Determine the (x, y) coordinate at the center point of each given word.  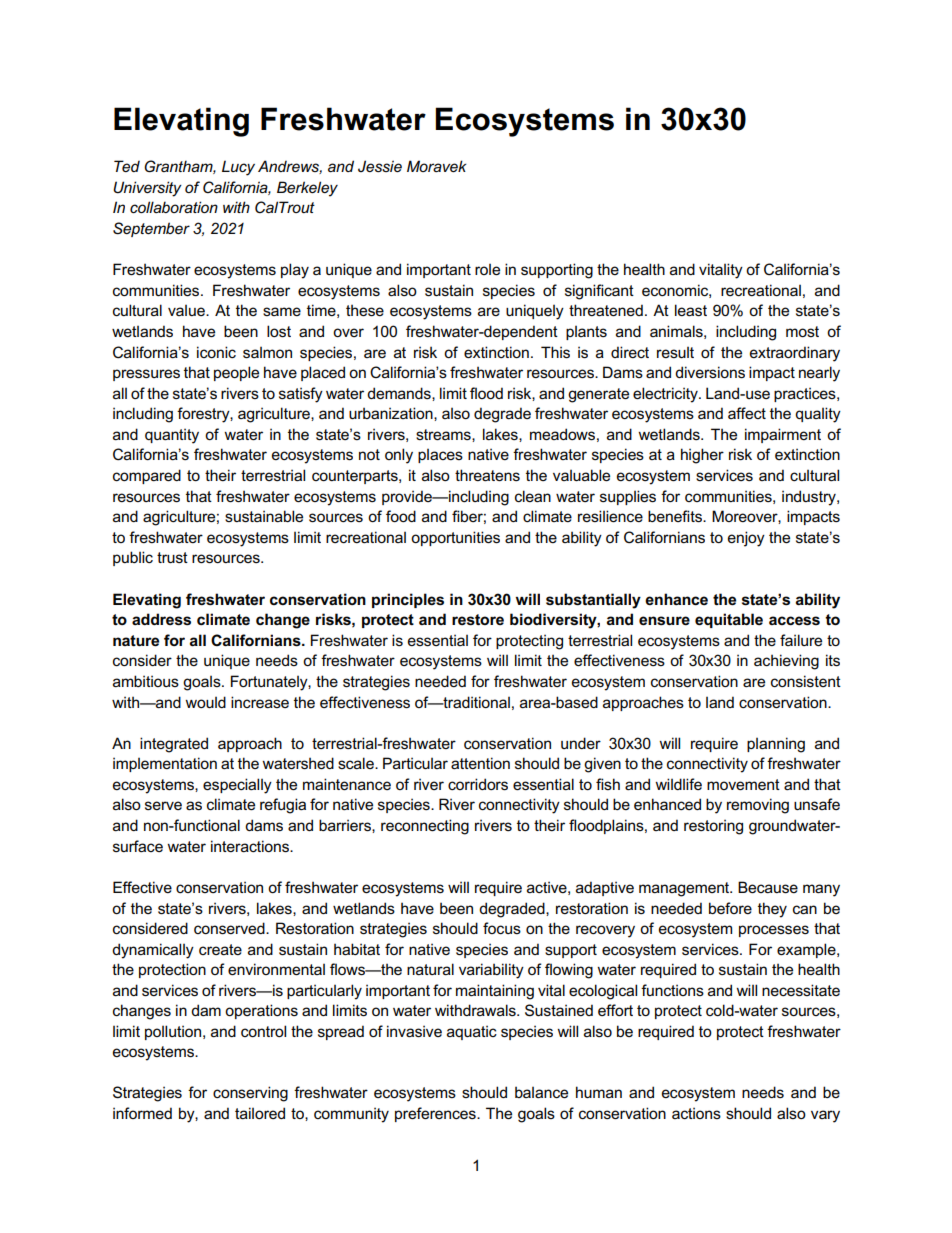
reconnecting (425, 827)
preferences (436, 1114)
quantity (172, 436)
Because (768, 887)
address (161, 619)
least (691, 310)
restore (478, 620)
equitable (729, 620)
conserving (250, 1094)
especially (237, 786)
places (440, 456)
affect (747, 413)
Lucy (238, 168)
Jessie (380, 166)
